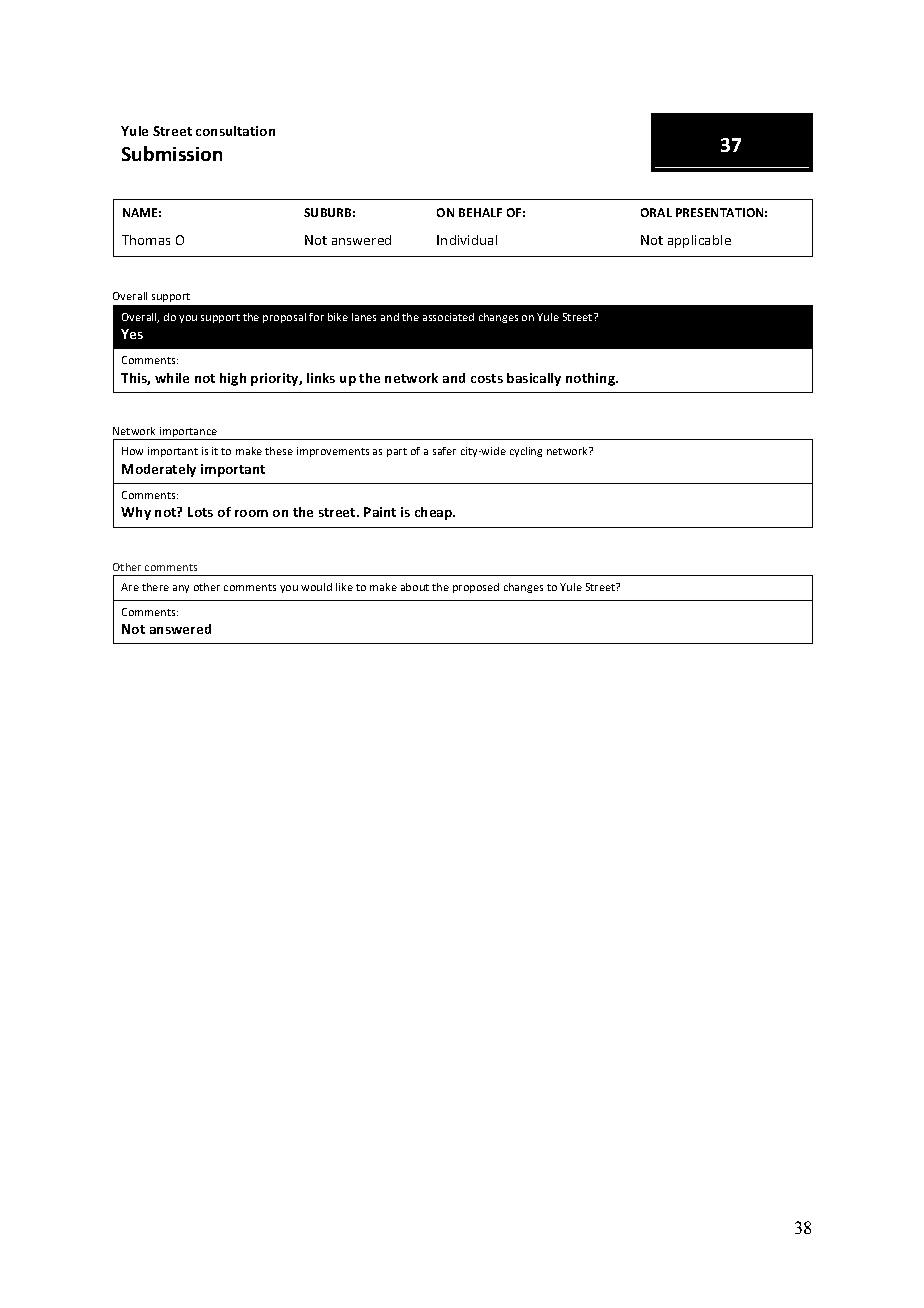 Image resolution: width=924 pixels, height=1308 pixels. I want to click on ORAL, so click(656, 212).
